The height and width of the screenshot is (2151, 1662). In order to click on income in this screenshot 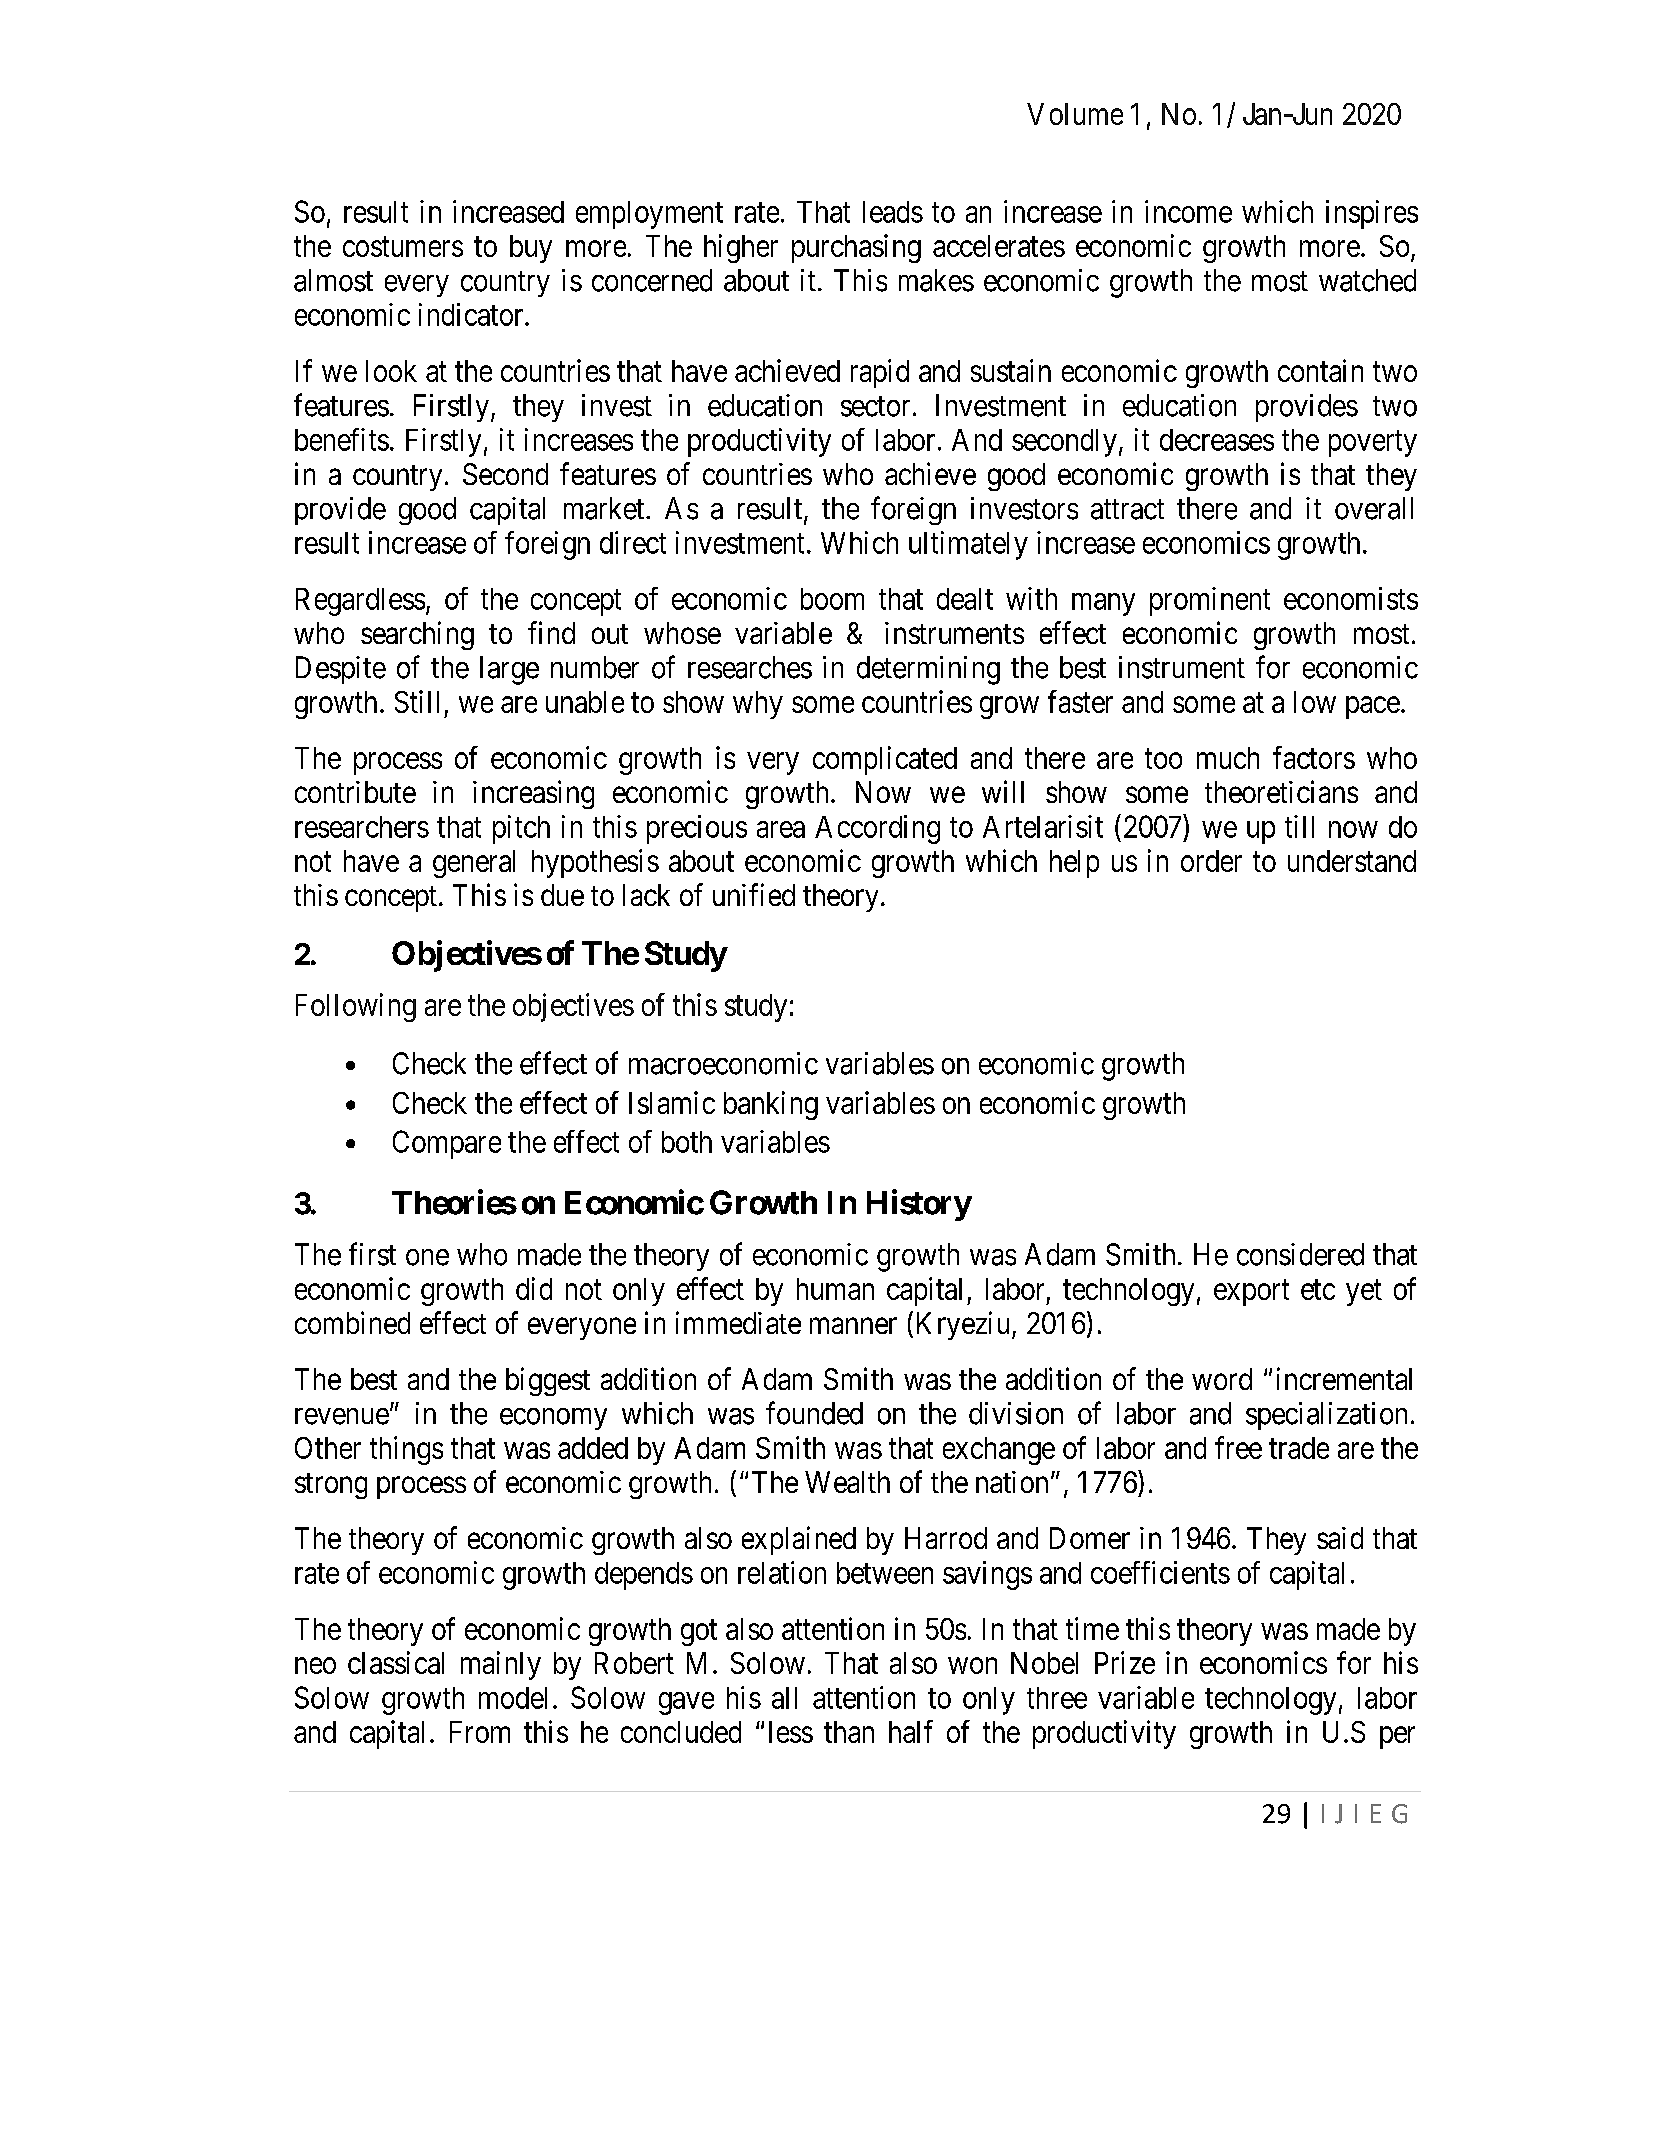, I will do `click(1188, 211)`.
